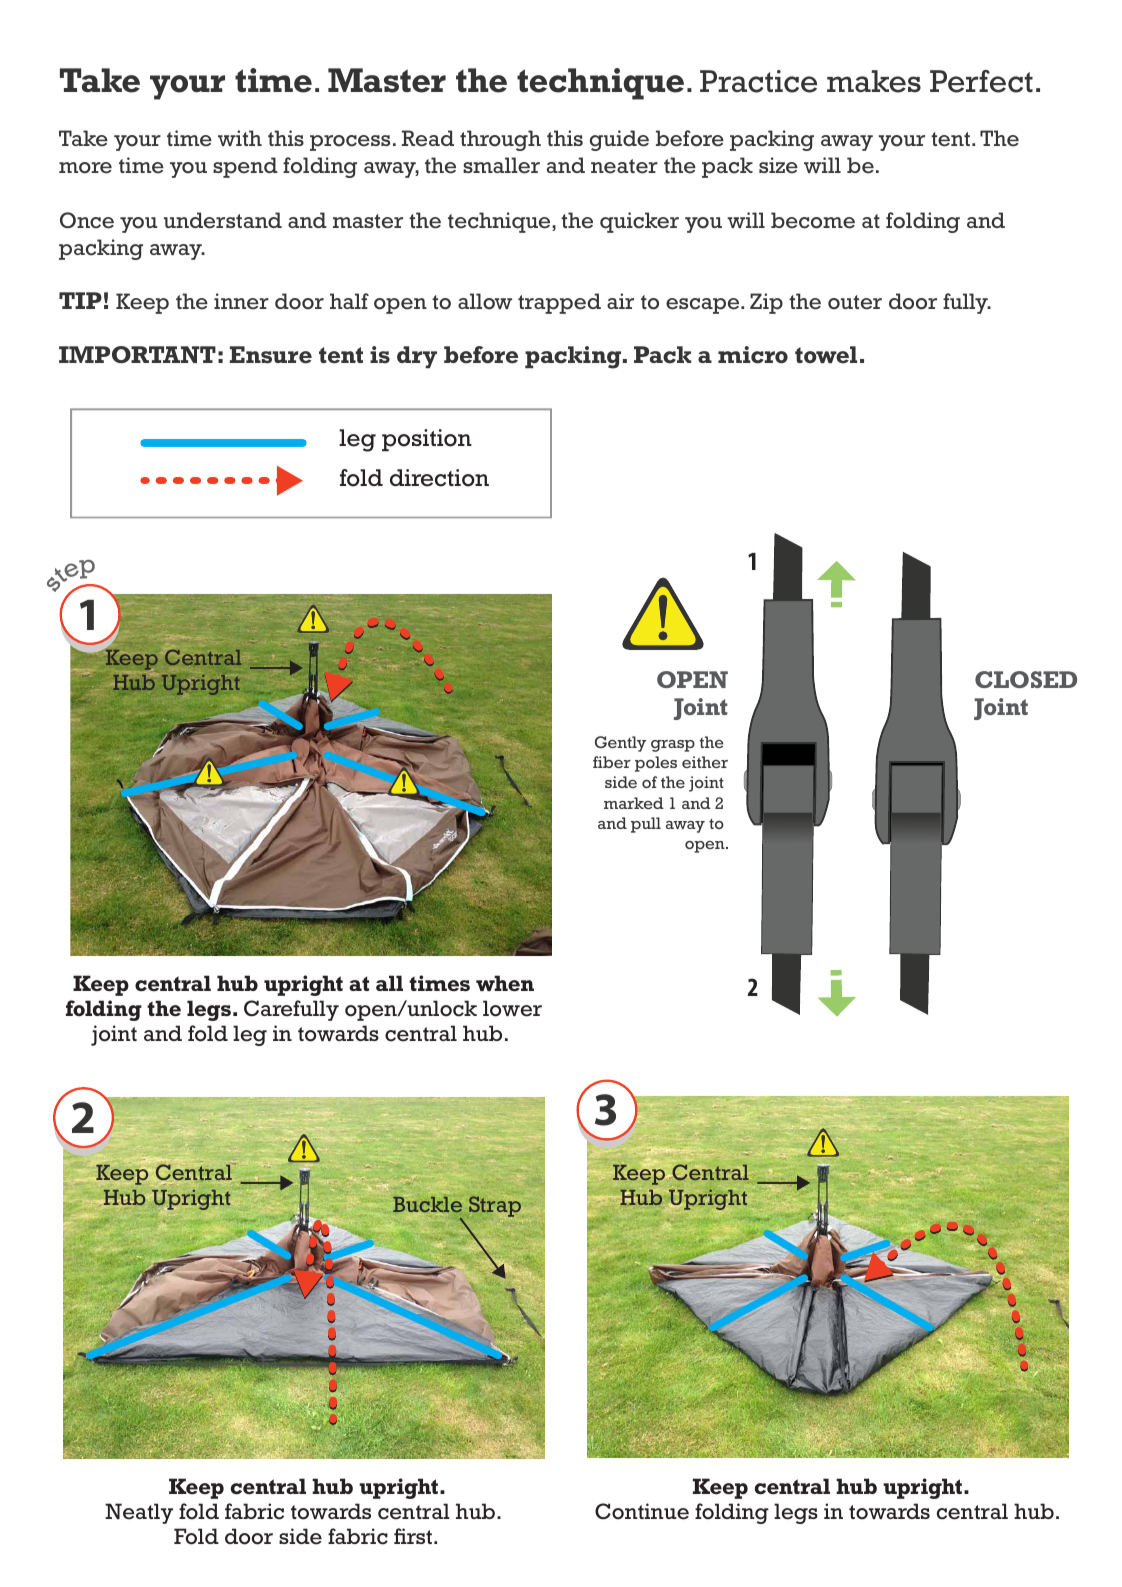  I want to click on Continue, so click(642, 1511).
